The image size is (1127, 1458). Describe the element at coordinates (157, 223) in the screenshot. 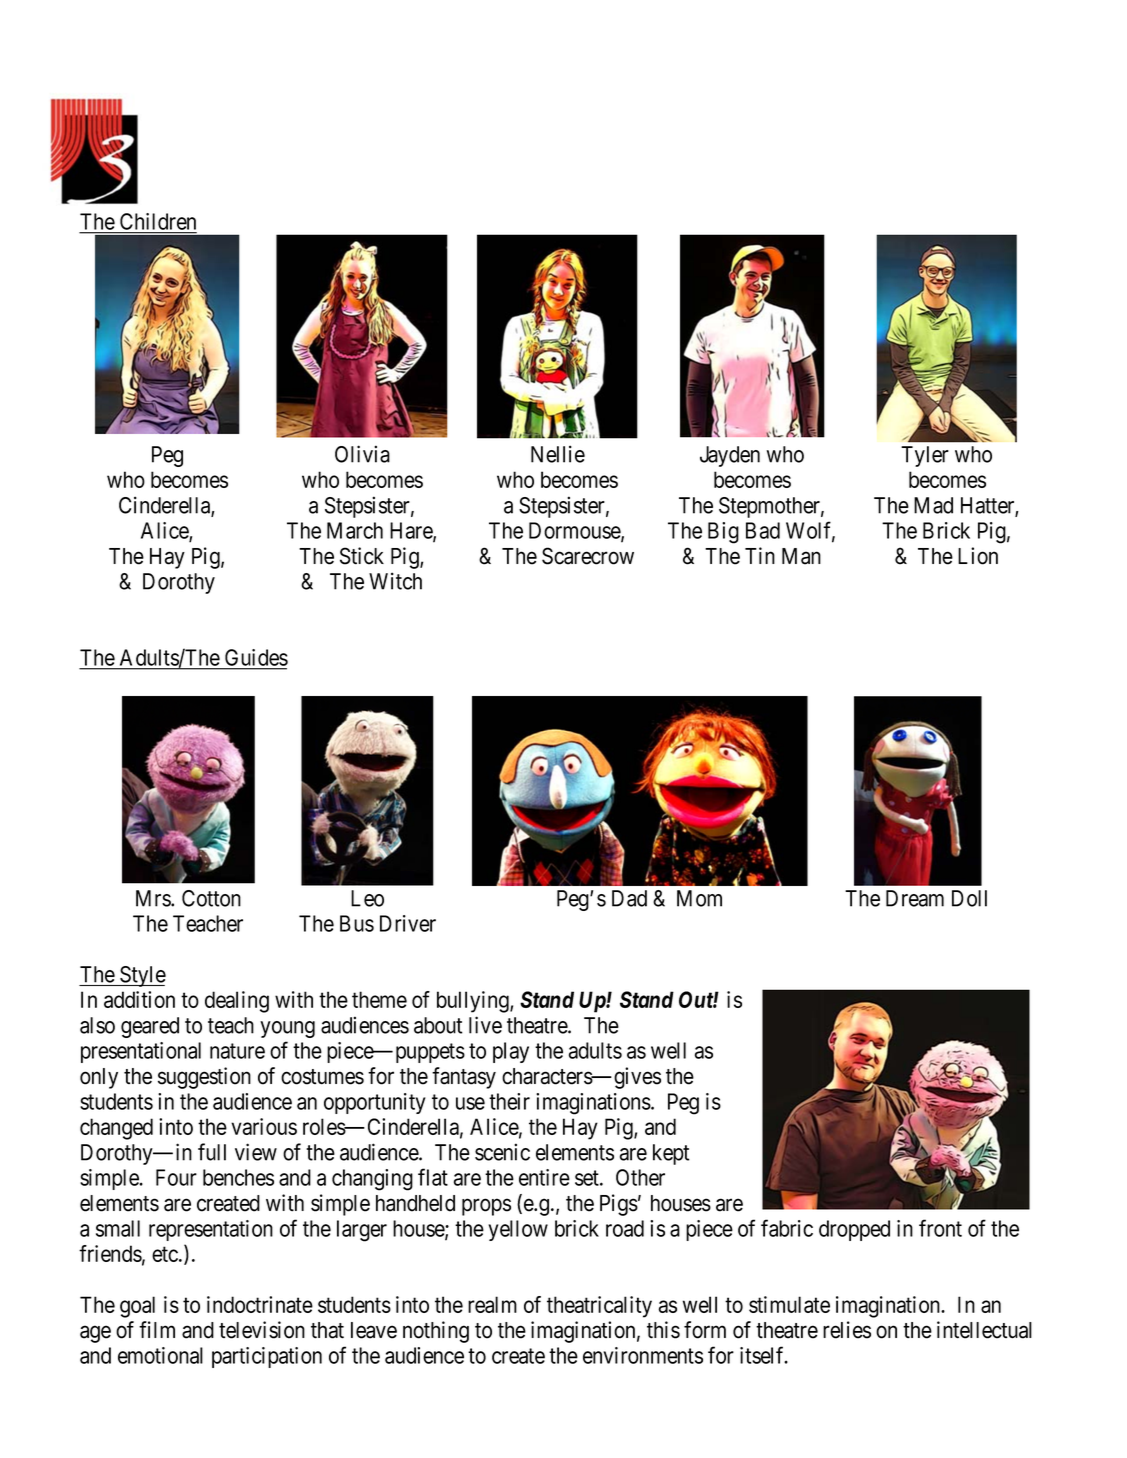

I see `Children` at that location.
